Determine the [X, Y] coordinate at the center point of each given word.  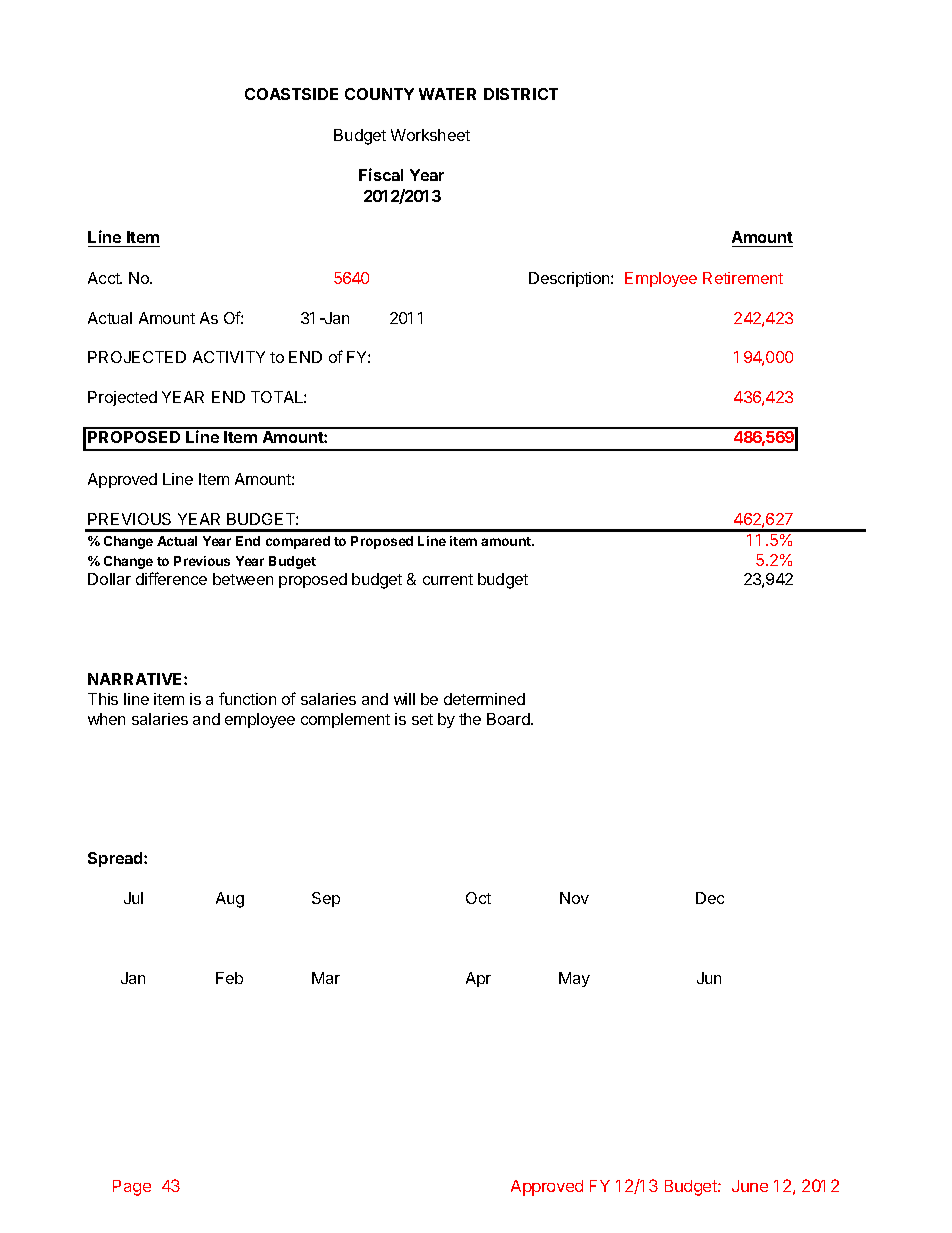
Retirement [743, 278]
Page [132, 1188]
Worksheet [430, 135]
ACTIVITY [229, 357]
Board [509, 719]
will [404, 699]
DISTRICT [521, 94]
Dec [710, 898]
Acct [105, 278]
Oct [478, 898]
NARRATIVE [136, 679]
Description [570, 279]
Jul [133, 898]
